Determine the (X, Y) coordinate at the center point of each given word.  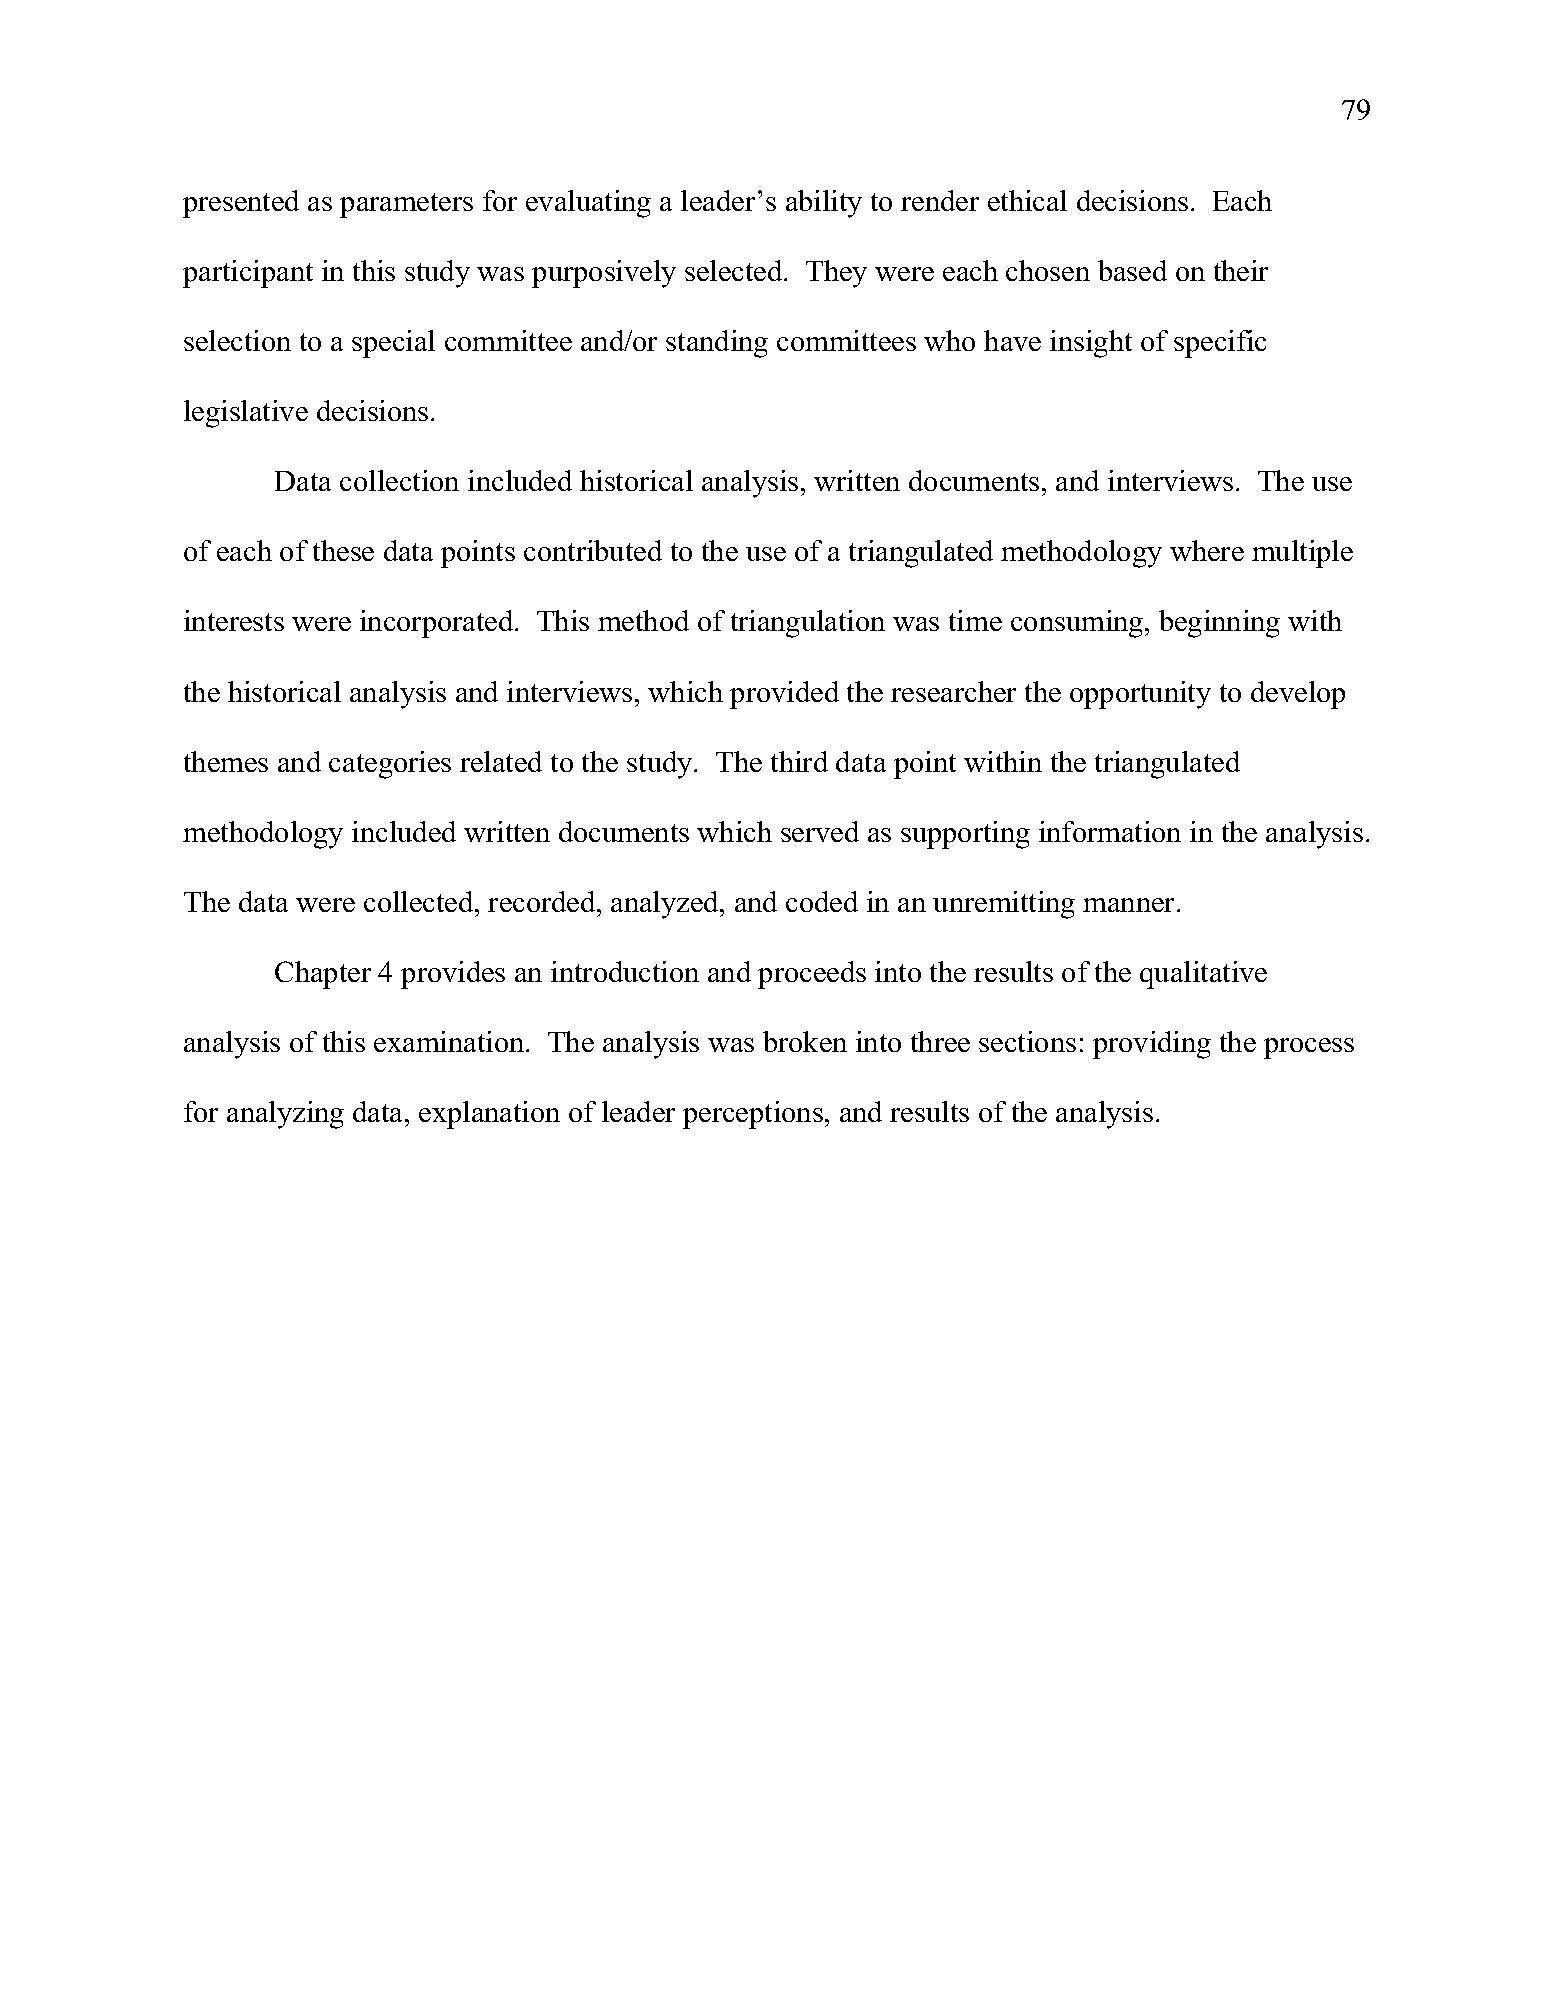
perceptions (753, 1115)
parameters (406, 205)
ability (824, 204)
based (1132, 270)
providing (1152, 1045)
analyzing (285, 1115)
